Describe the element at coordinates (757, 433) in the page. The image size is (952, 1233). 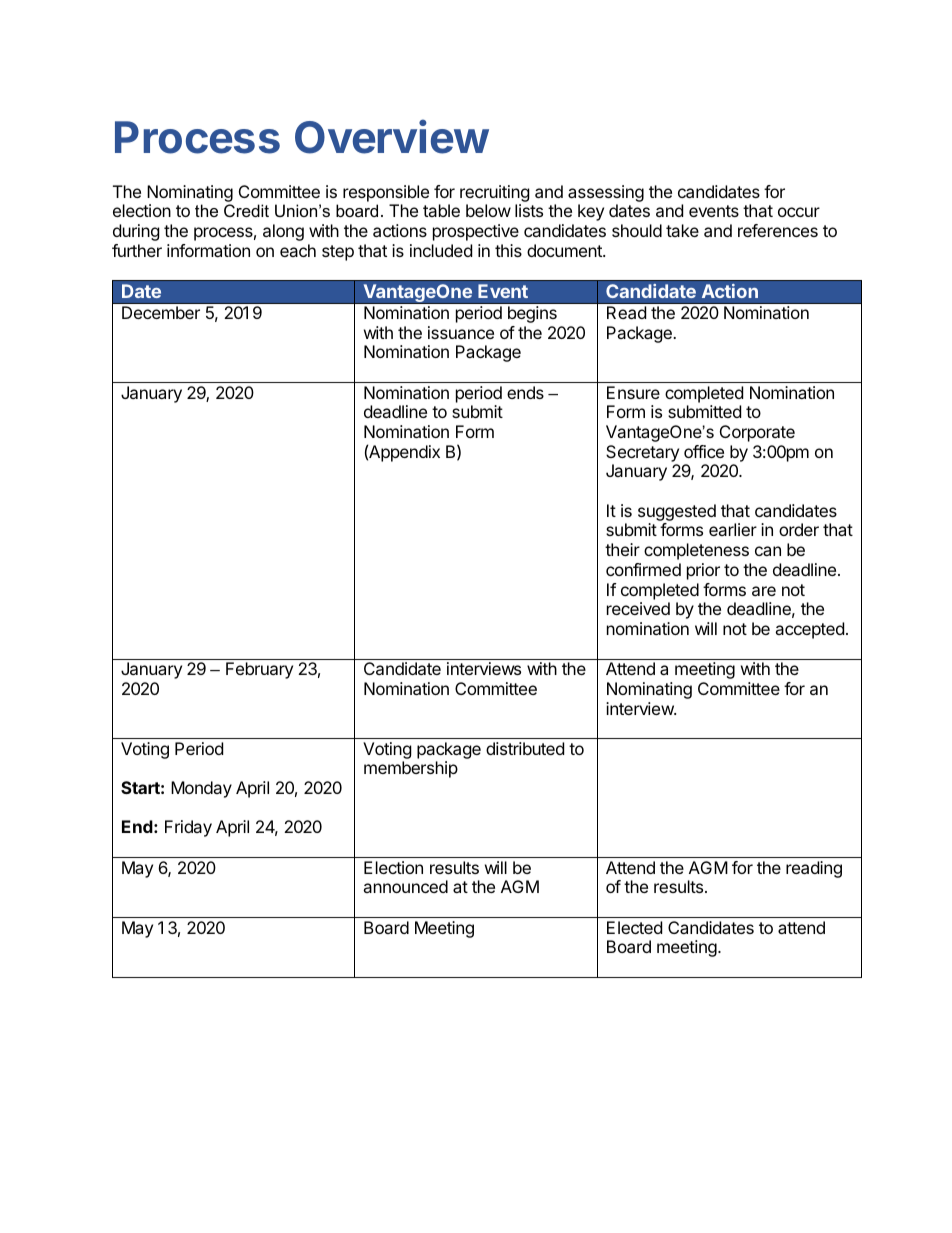
I see `Corporate` at that location.
